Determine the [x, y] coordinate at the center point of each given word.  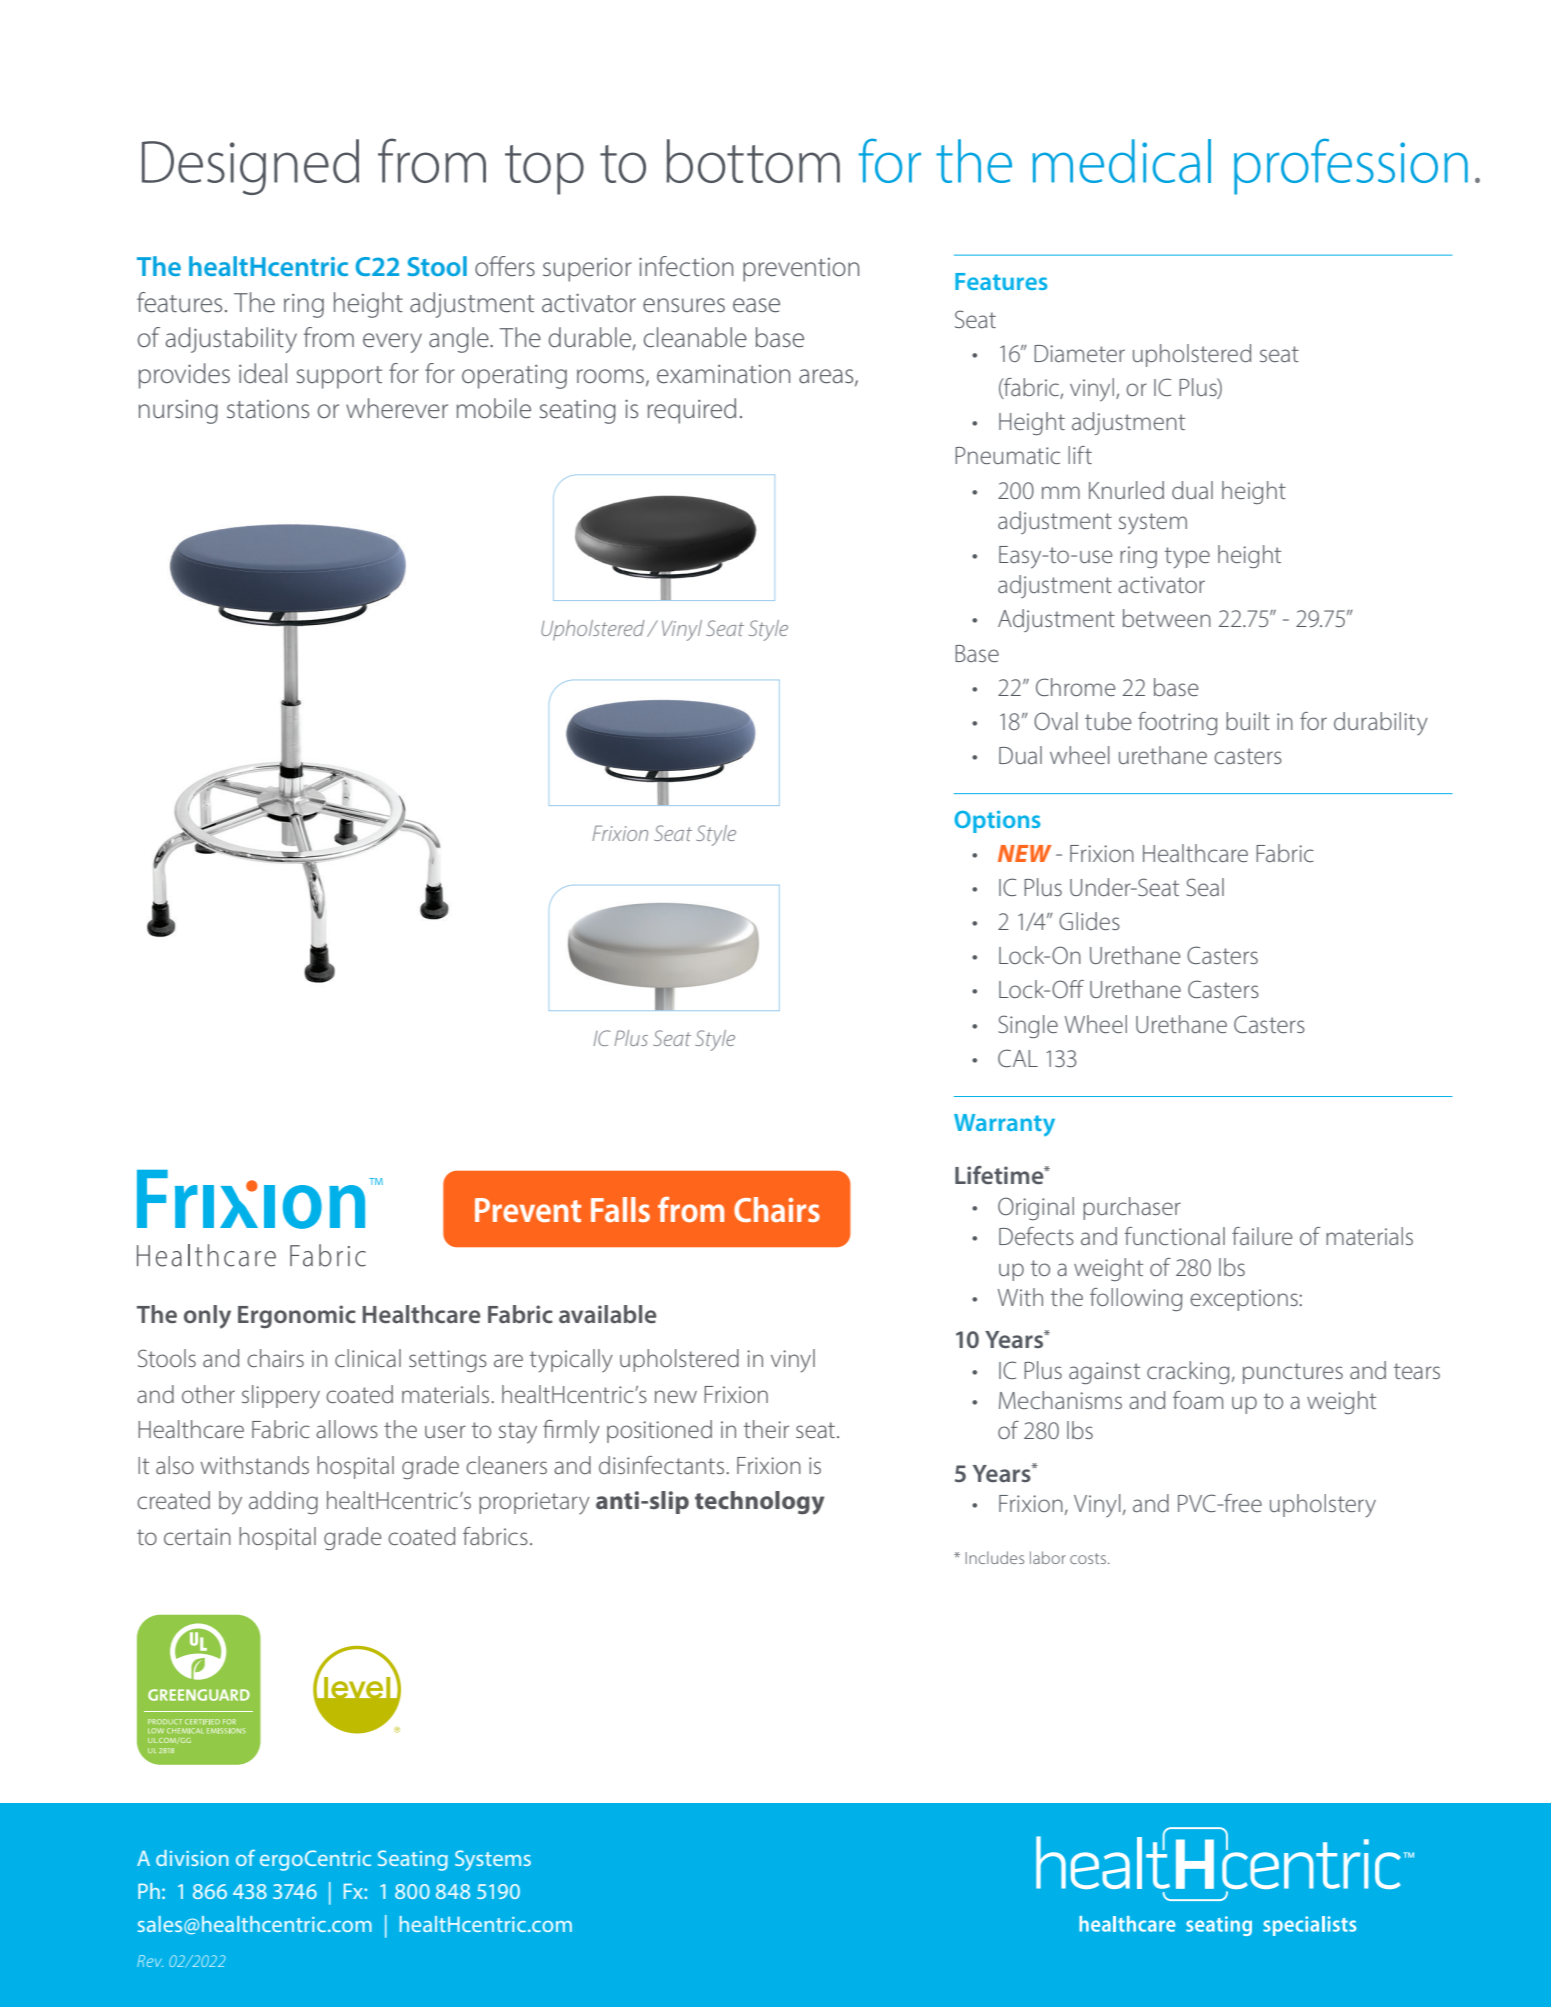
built [1248, 721]
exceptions [1245, 1300]
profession [1351, 167]
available [608, 1314]
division [192, 1858]
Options [997, 821]
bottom [753, 161]
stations [268, 409]
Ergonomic [297, 1316]
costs [1089, 1558]
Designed [250, 167]
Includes [994, 1557]
